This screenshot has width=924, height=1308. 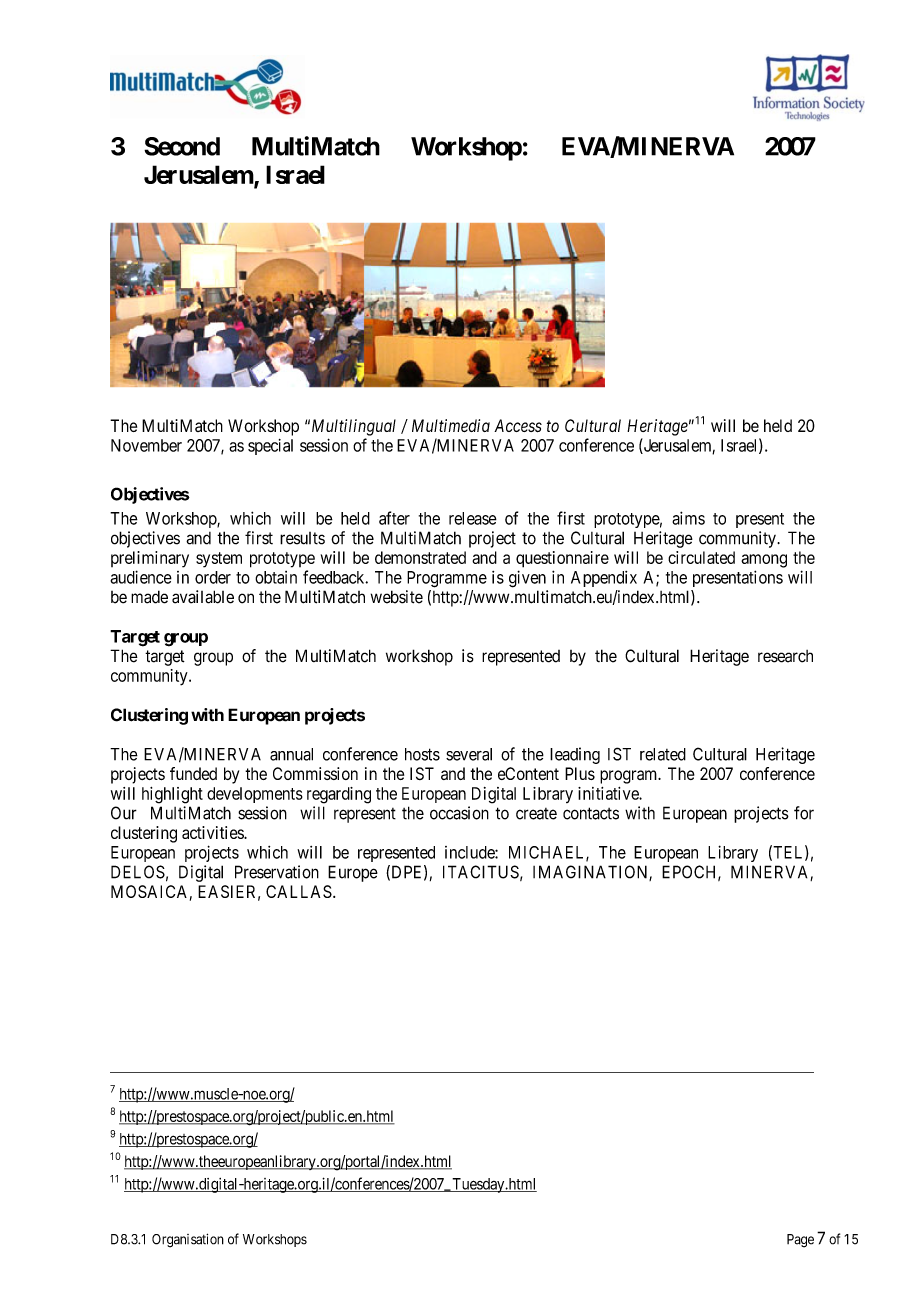 What do you see at coordinates (451, 425) in the screenshot?
I see `Multimedia` at bounding box center [451, 425].
